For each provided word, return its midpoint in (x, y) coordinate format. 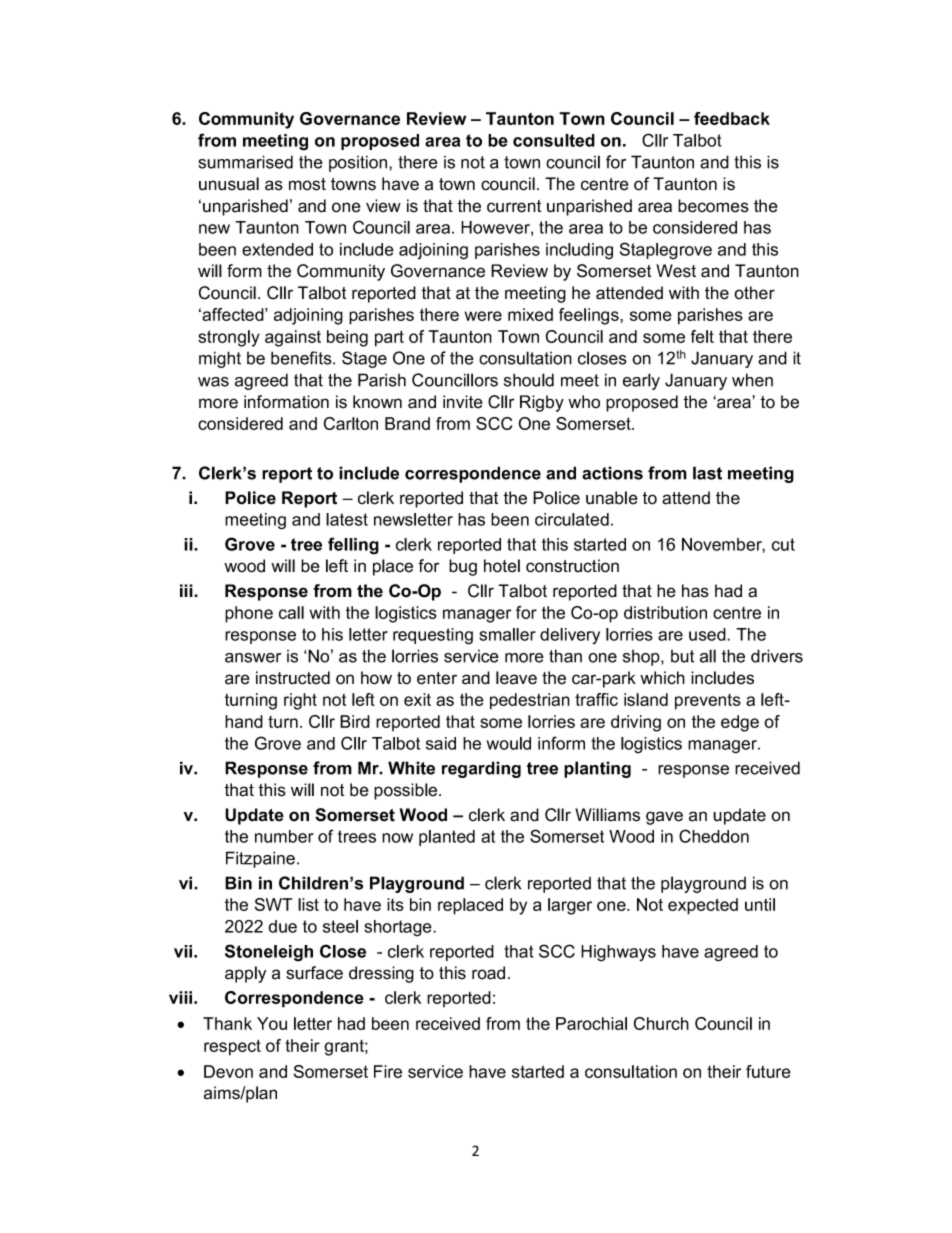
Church (661, 1023)
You (272, 1023)
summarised (245, 162)
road (488, 973)
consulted (554, 140)
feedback (732, 118)
